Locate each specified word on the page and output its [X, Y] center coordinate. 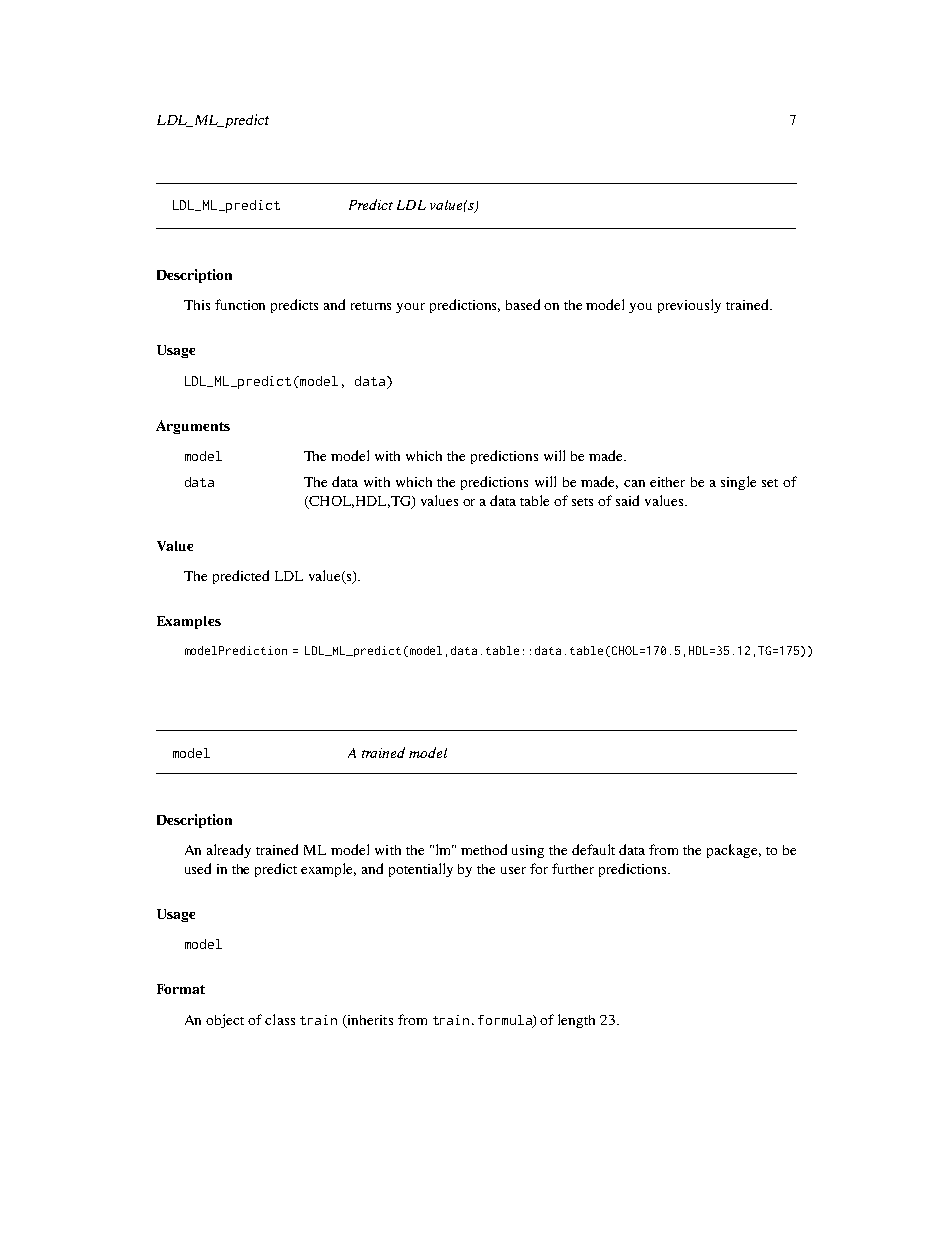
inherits [369, 1021]
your [410, 308]
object [225, 1021]
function [240, 304]
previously [689, 306]
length [576, 1021]
